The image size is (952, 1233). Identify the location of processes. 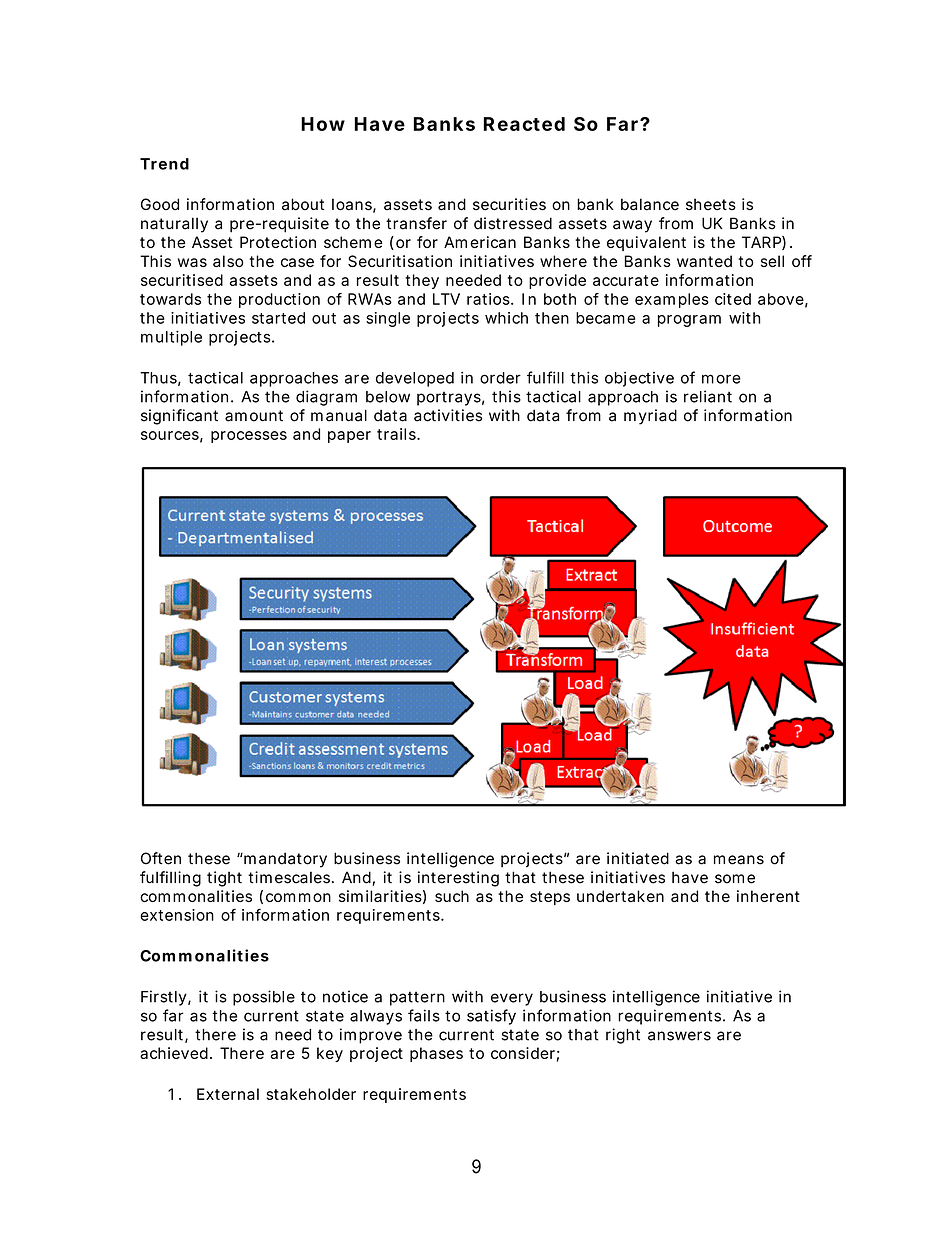
(249, 437).
